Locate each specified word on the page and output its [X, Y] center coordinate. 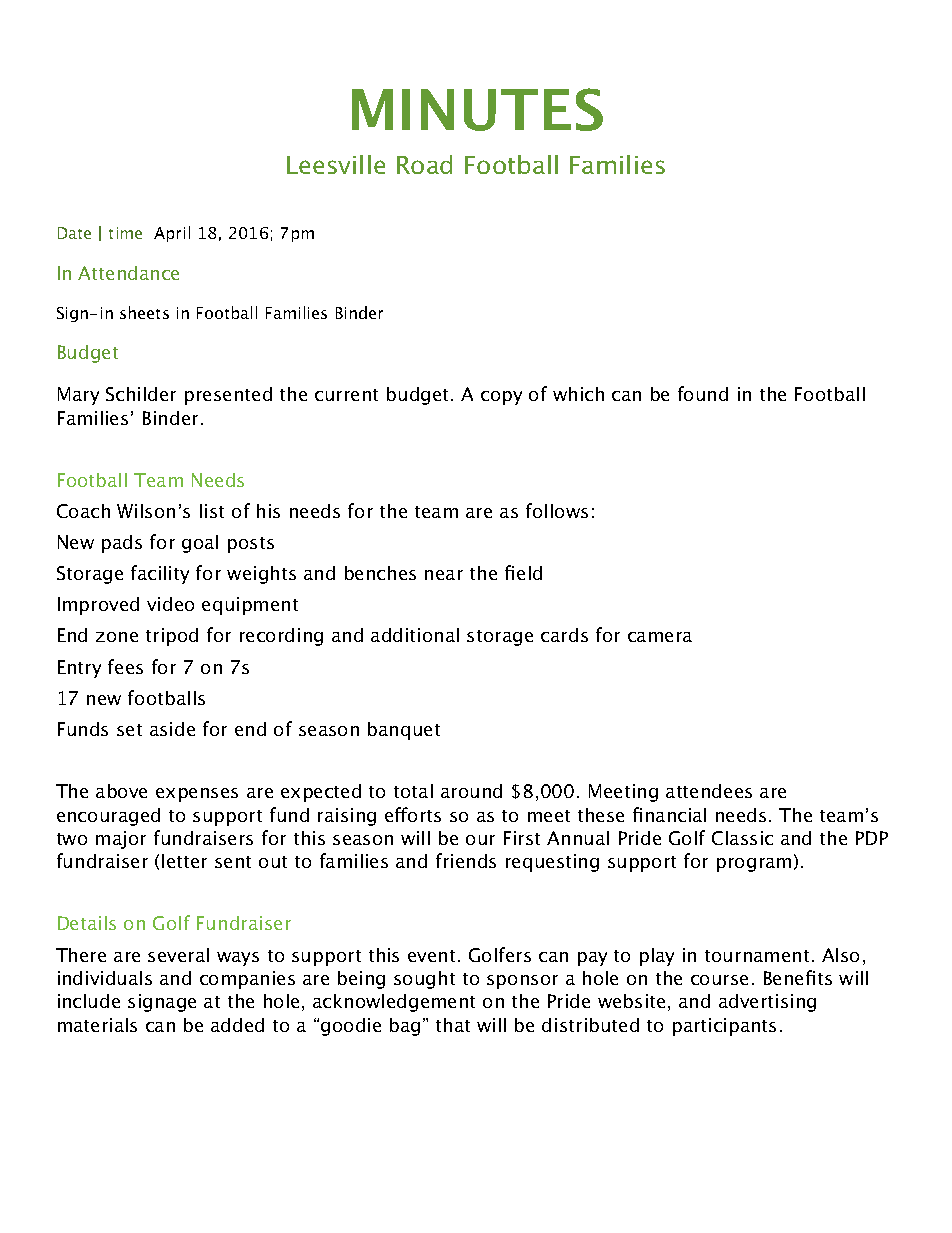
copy [501, 398]
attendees [709, 791]
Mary [78, 396]
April [172, 234]
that [453, 1025]
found [703, 393]
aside [172, 729]
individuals [105, 978]
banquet [404, 731]
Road [424, 164]
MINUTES [477, 109]
